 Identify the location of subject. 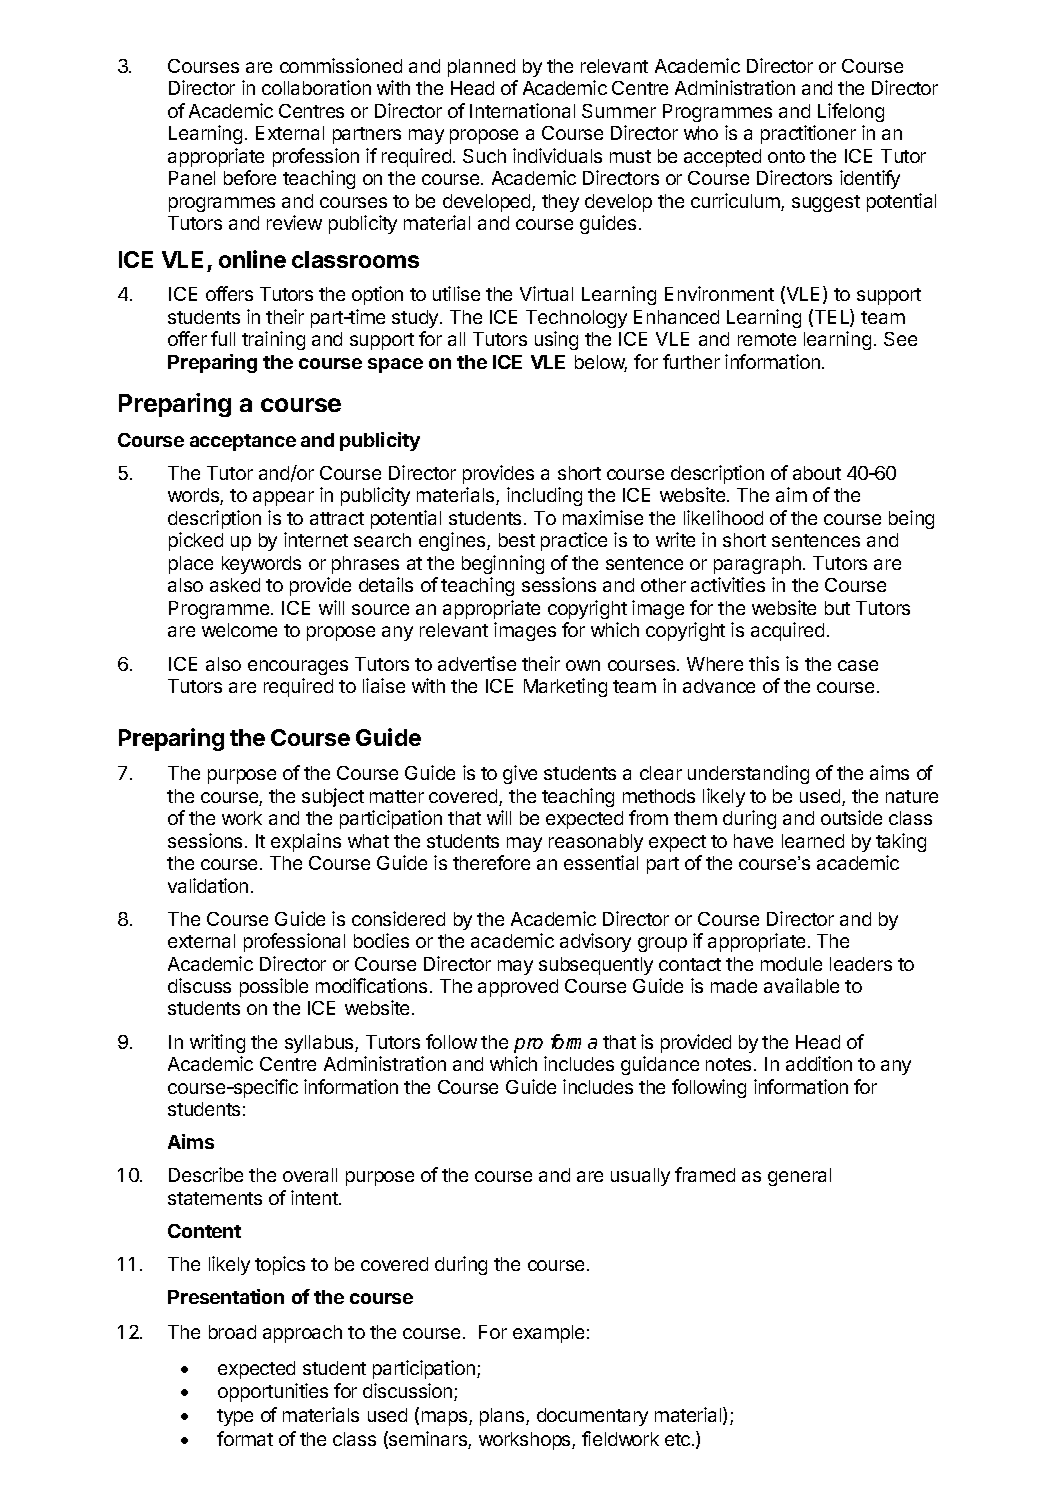
(333, 797).
